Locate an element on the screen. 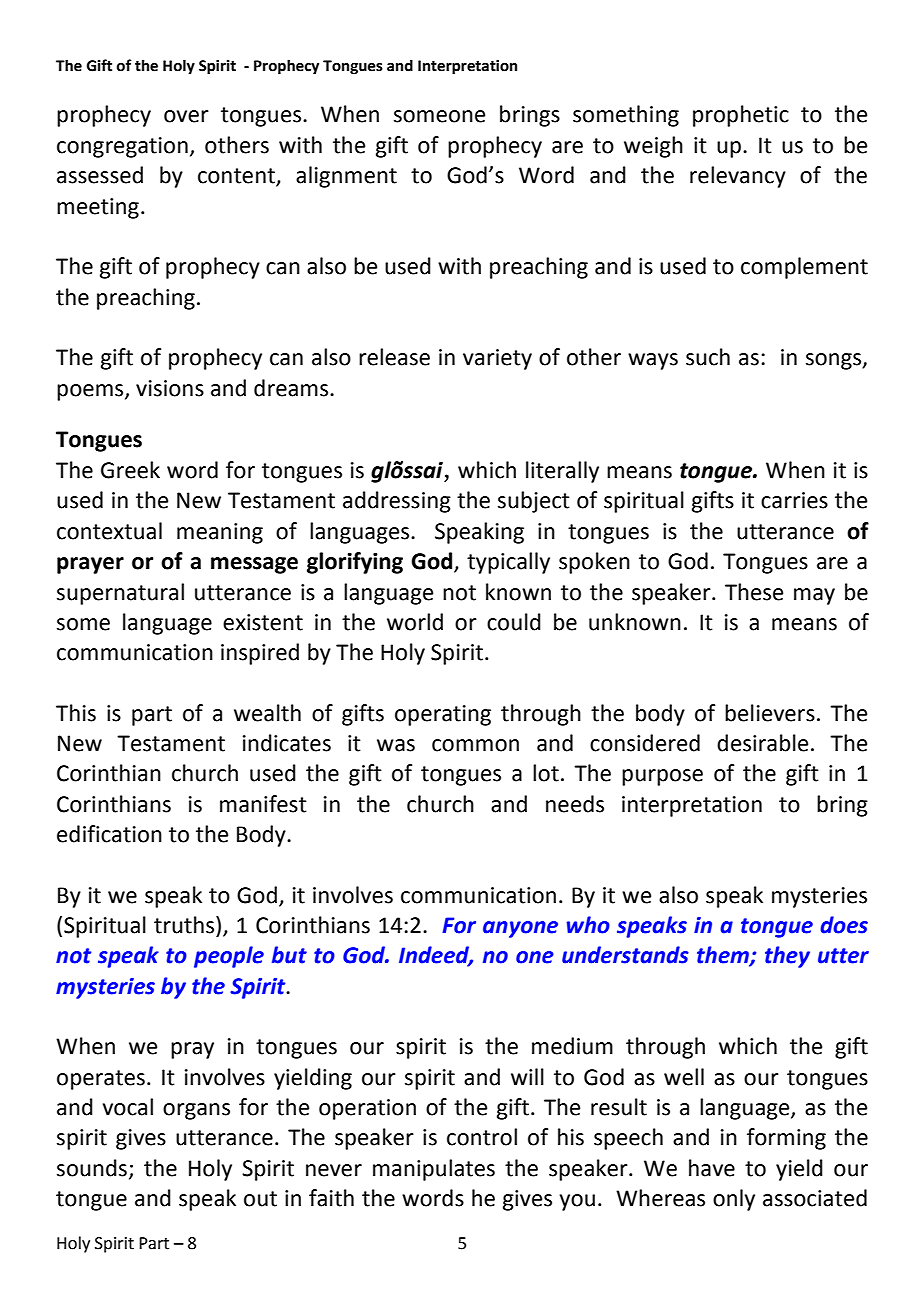 Image resolution: width=924 pixels, height=1308 pixels. congregation is located at coordinates (122, 147).
